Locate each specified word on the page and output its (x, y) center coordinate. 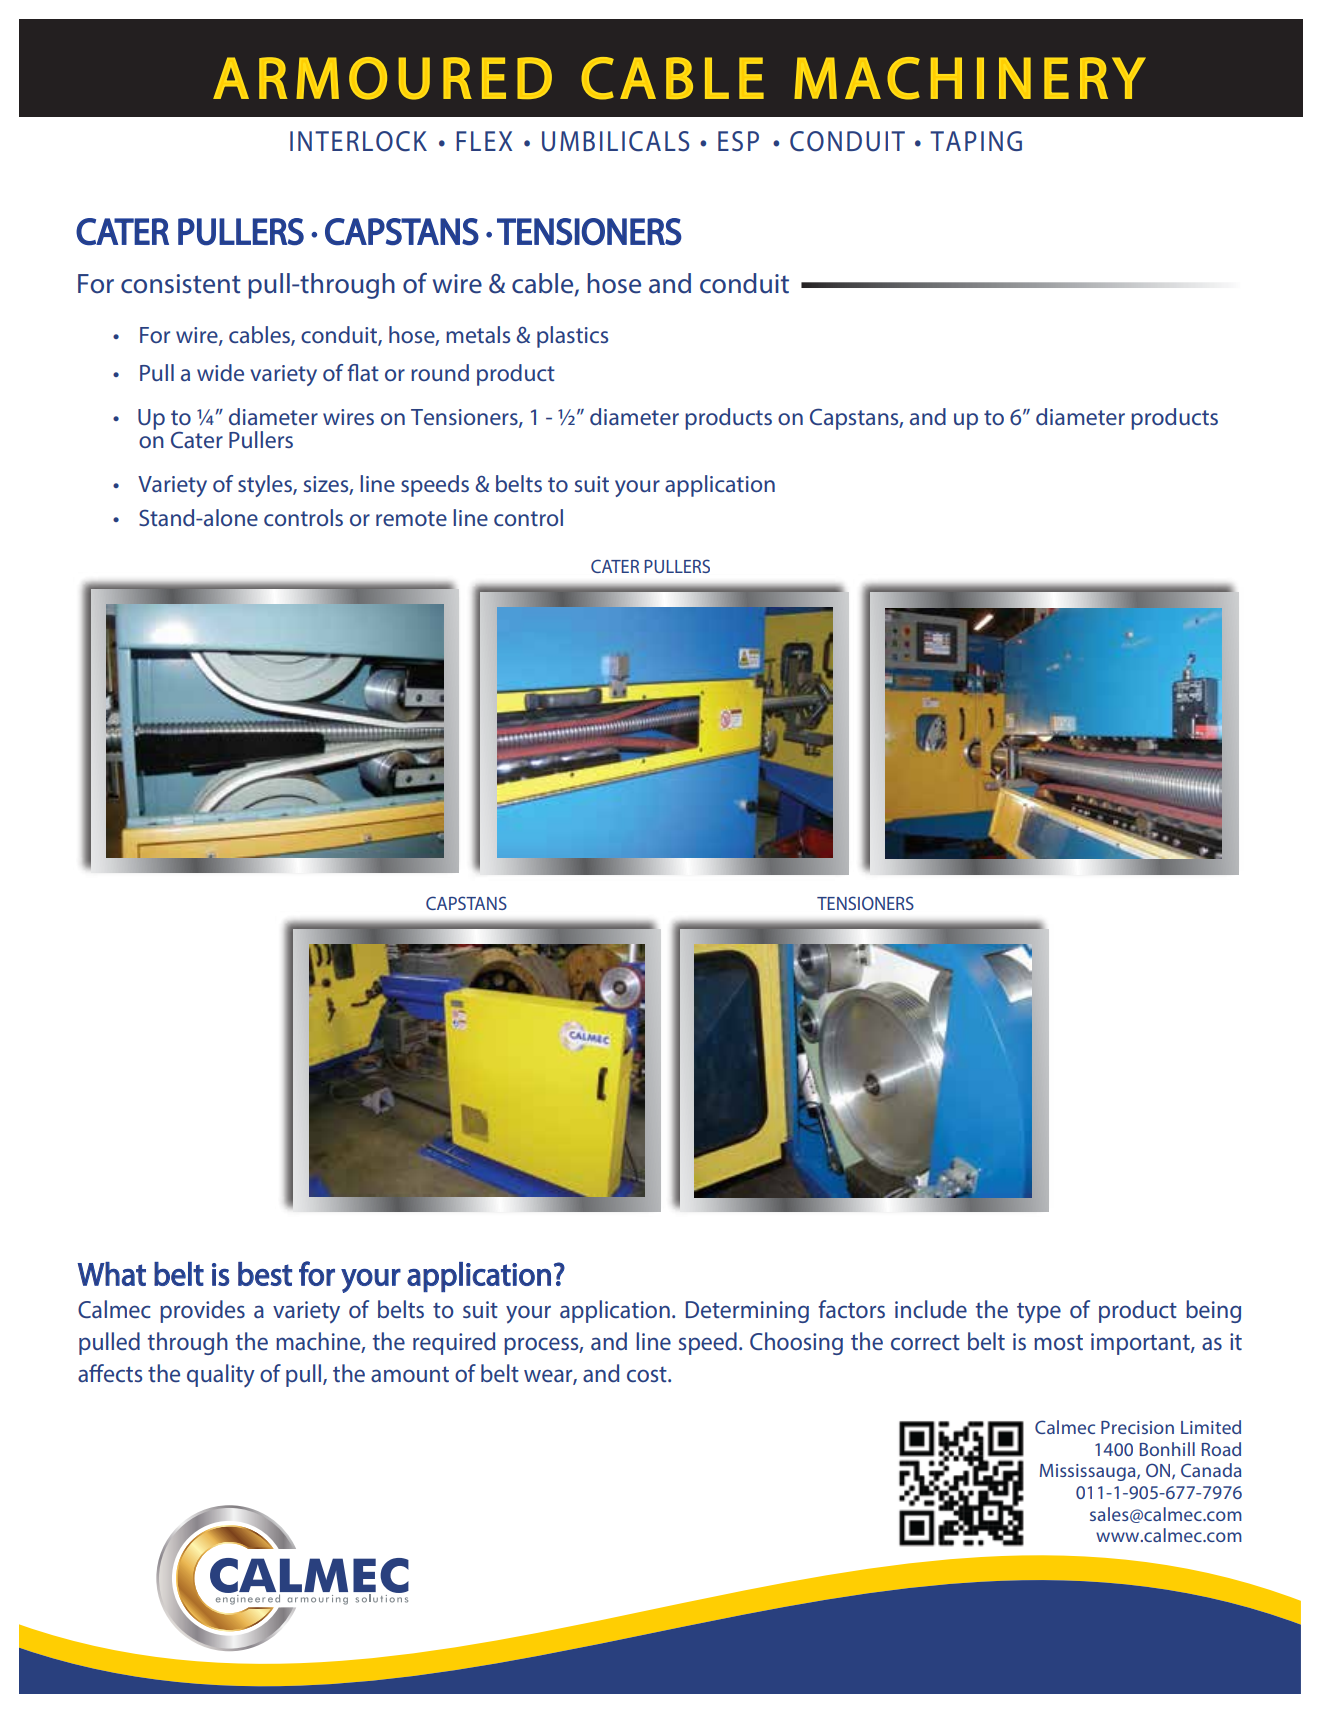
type (1039, 1312)
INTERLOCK (358, 141)
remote (411, 518)
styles (266, 486)
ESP (738, 141)
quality (221, 1375)
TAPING (976, 141)
